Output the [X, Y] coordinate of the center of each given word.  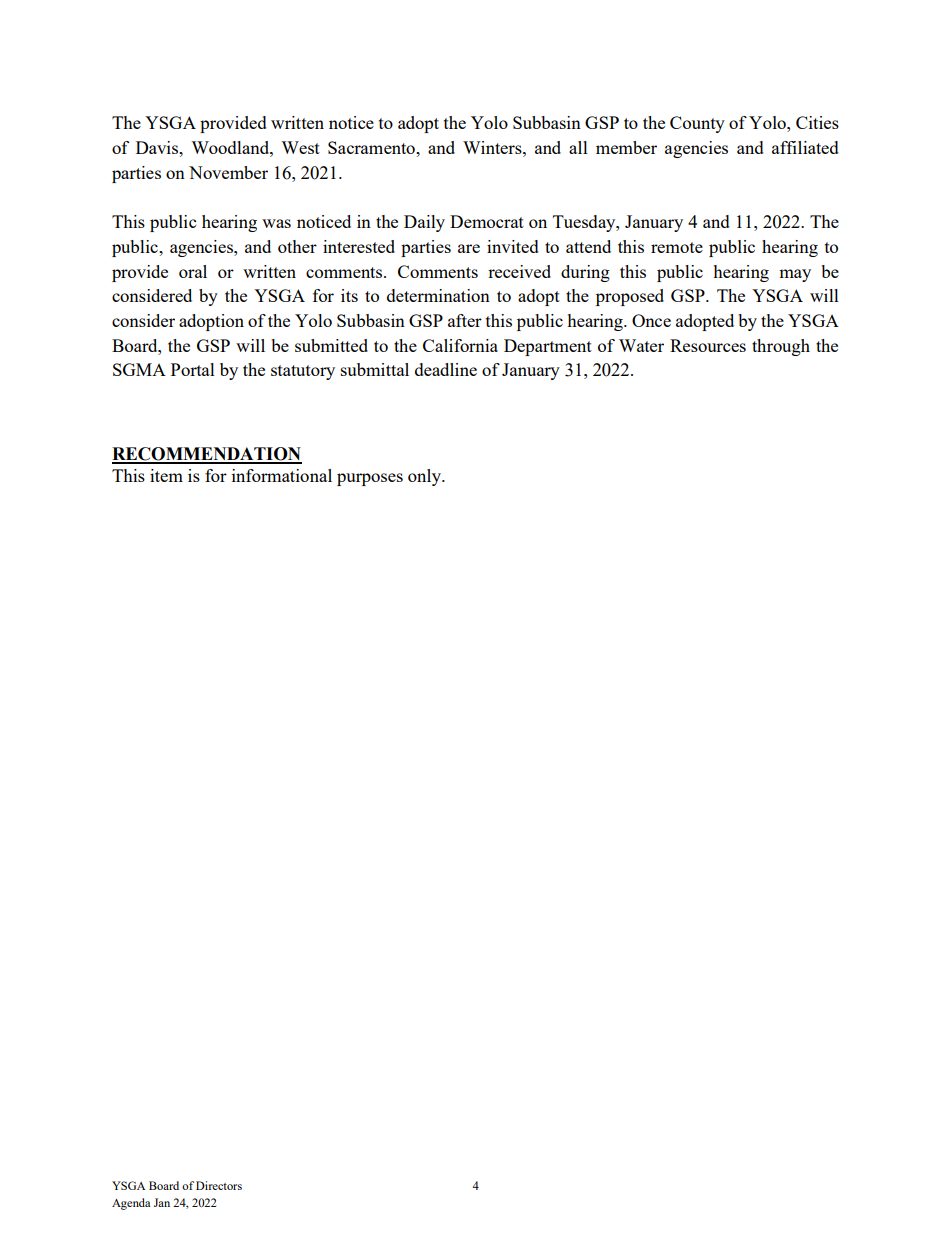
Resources [708, 345]
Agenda [131, 1204]
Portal [193, 369]
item [166, 475]
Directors [219, 1185]
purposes [370, 479]
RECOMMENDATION [207, 455]
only [425, 477]
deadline [446, 369]
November [228, 172]
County [697, 124]
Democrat [487, 221]
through [781, 347]
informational [282, 475]
